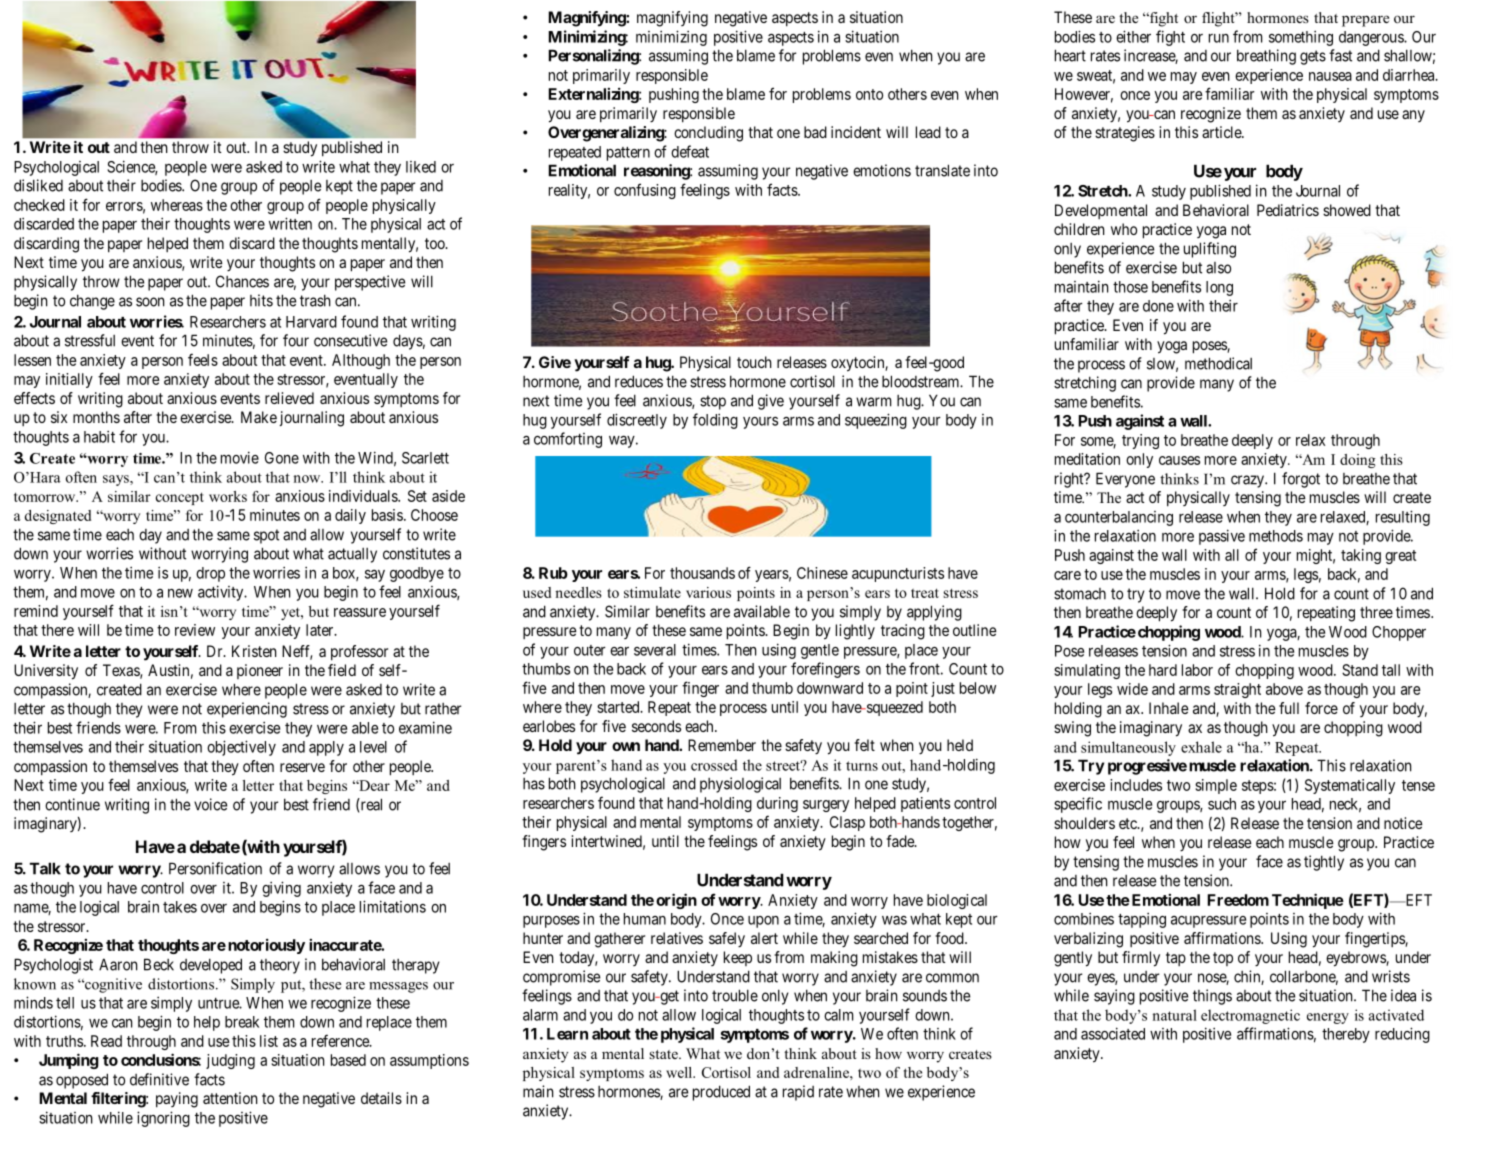 The height and width of the document is (1149, 1487). Describe the element at coordinates (1266, 57) in the document. I see `breathing` at that location.
